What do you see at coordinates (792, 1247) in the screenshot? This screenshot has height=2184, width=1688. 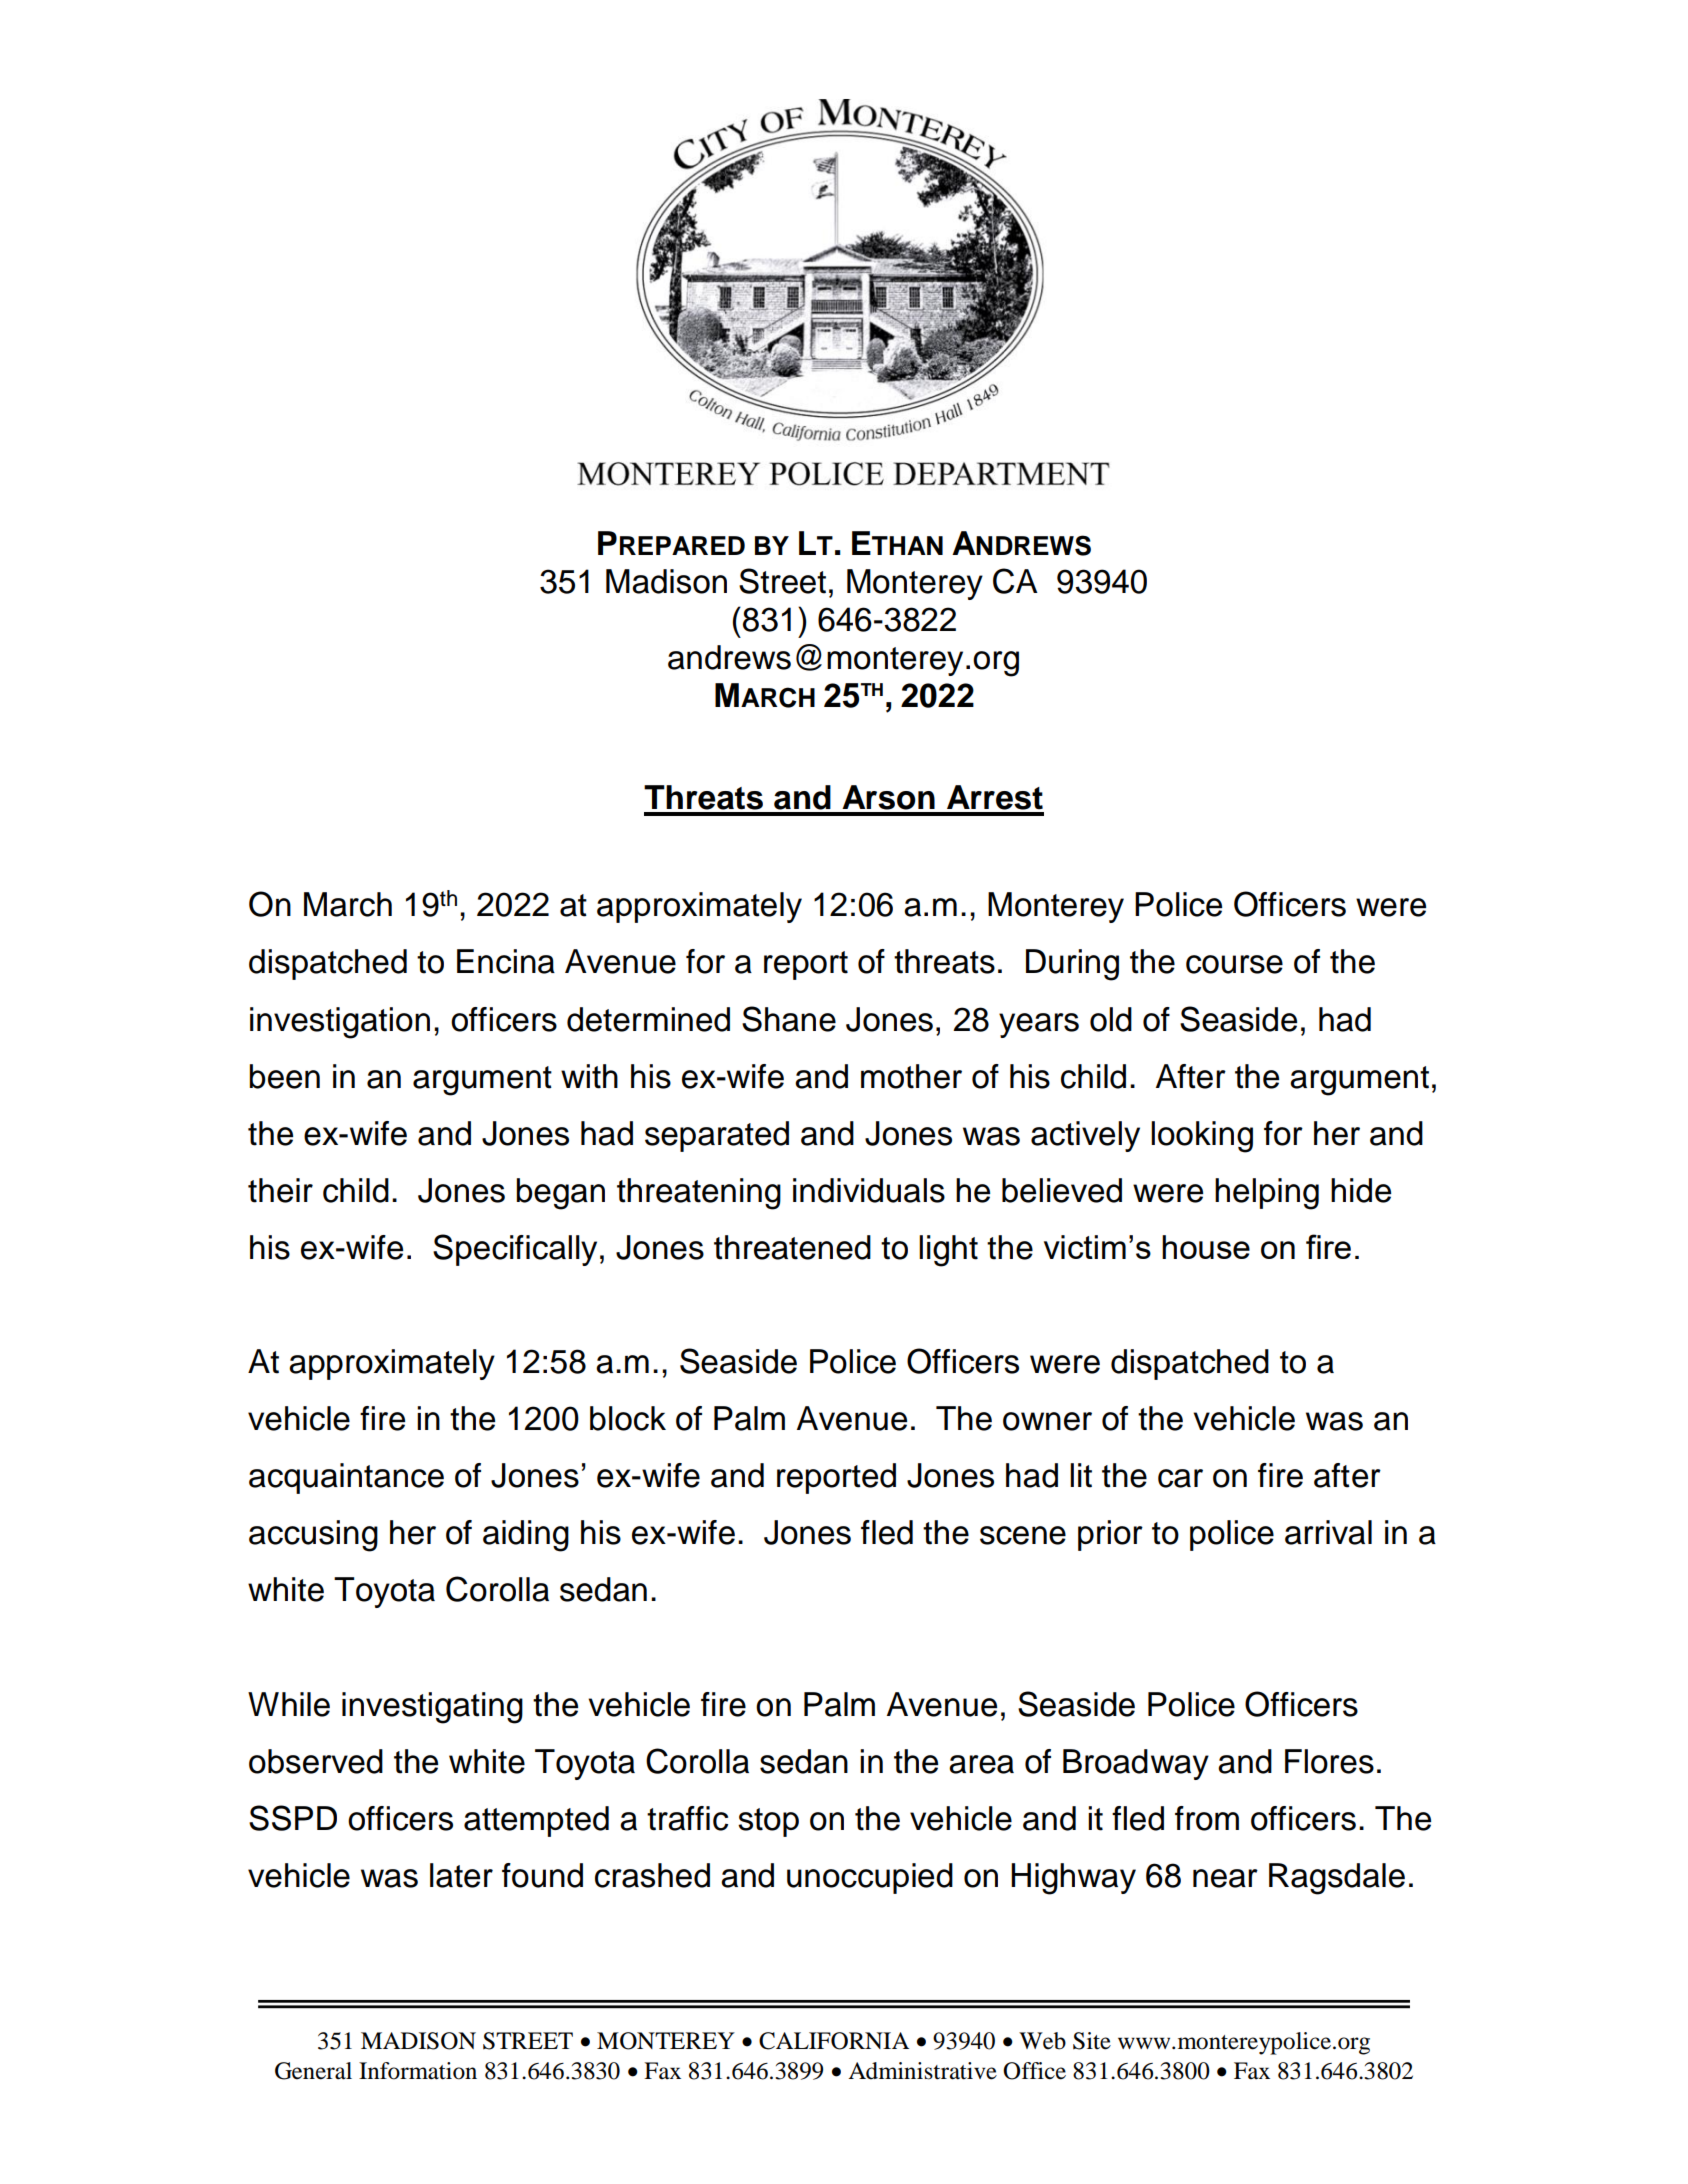 I see `threatened` at bounding box center [792, 1247].
